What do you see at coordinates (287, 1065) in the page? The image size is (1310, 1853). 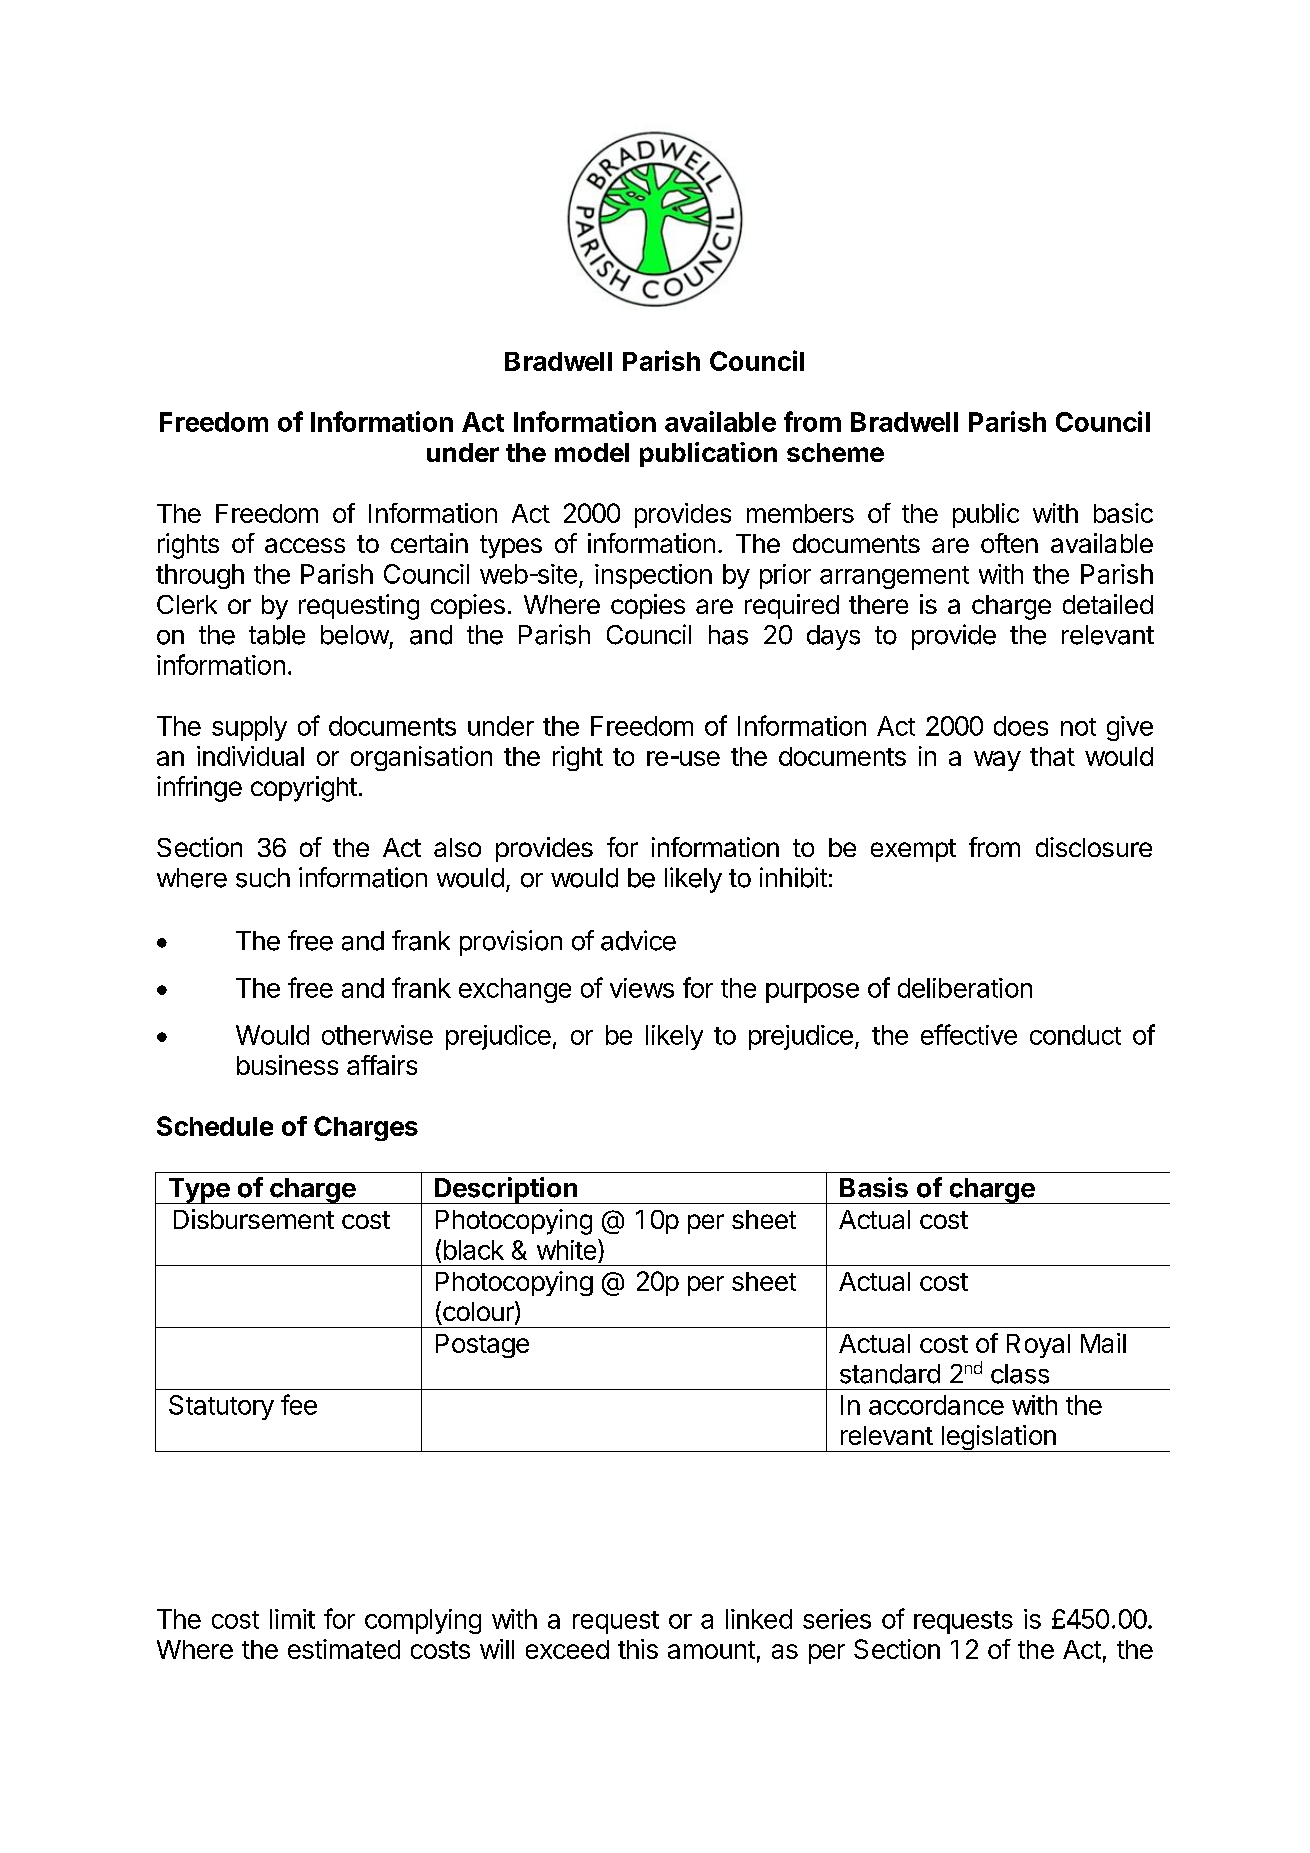 I see `business` at bounding box center [287, 1065].
